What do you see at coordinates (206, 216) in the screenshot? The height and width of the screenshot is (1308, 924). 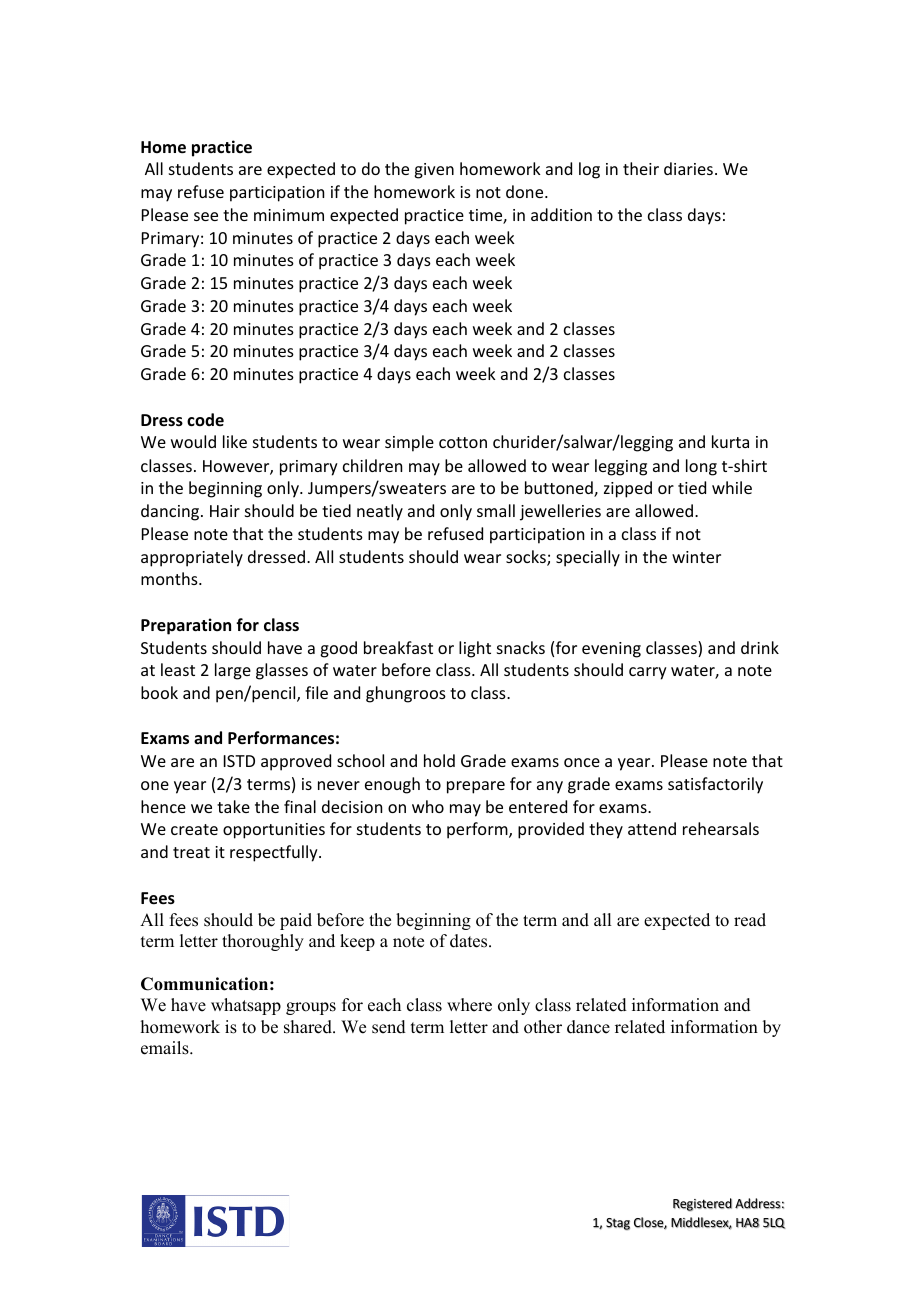 I see `see` at bounding box center [206, 216].
